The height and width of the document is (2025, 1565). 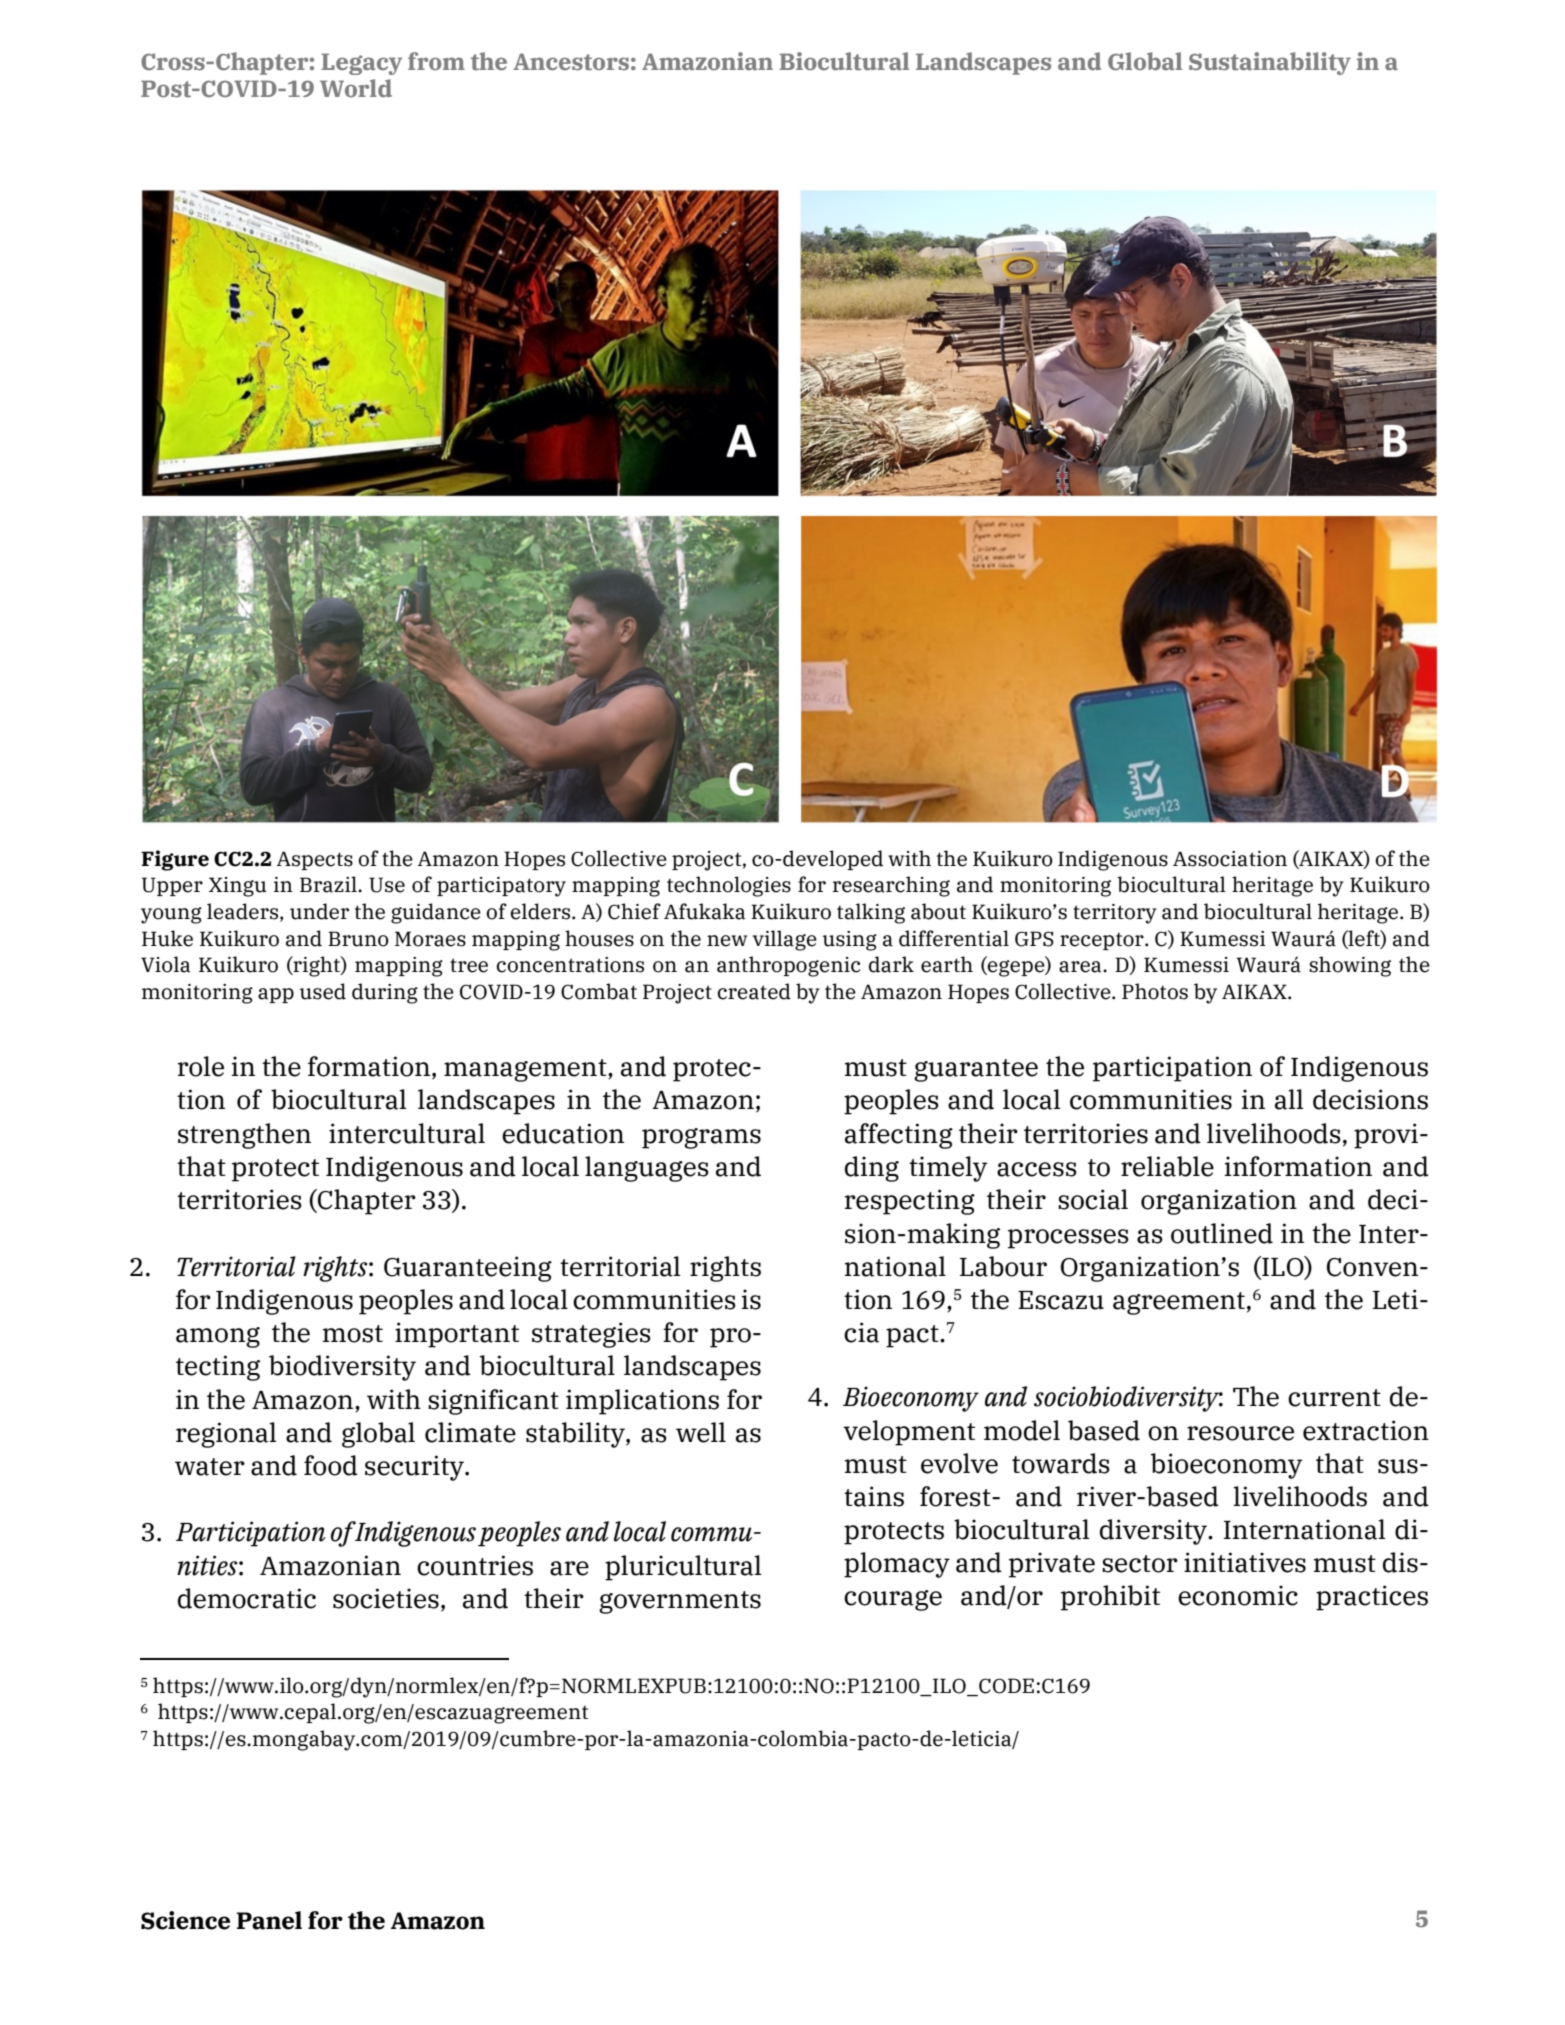 What do you see at coordinates (680, 1602) in the document?
I see `governments` at bounding box center [680, 1602].
